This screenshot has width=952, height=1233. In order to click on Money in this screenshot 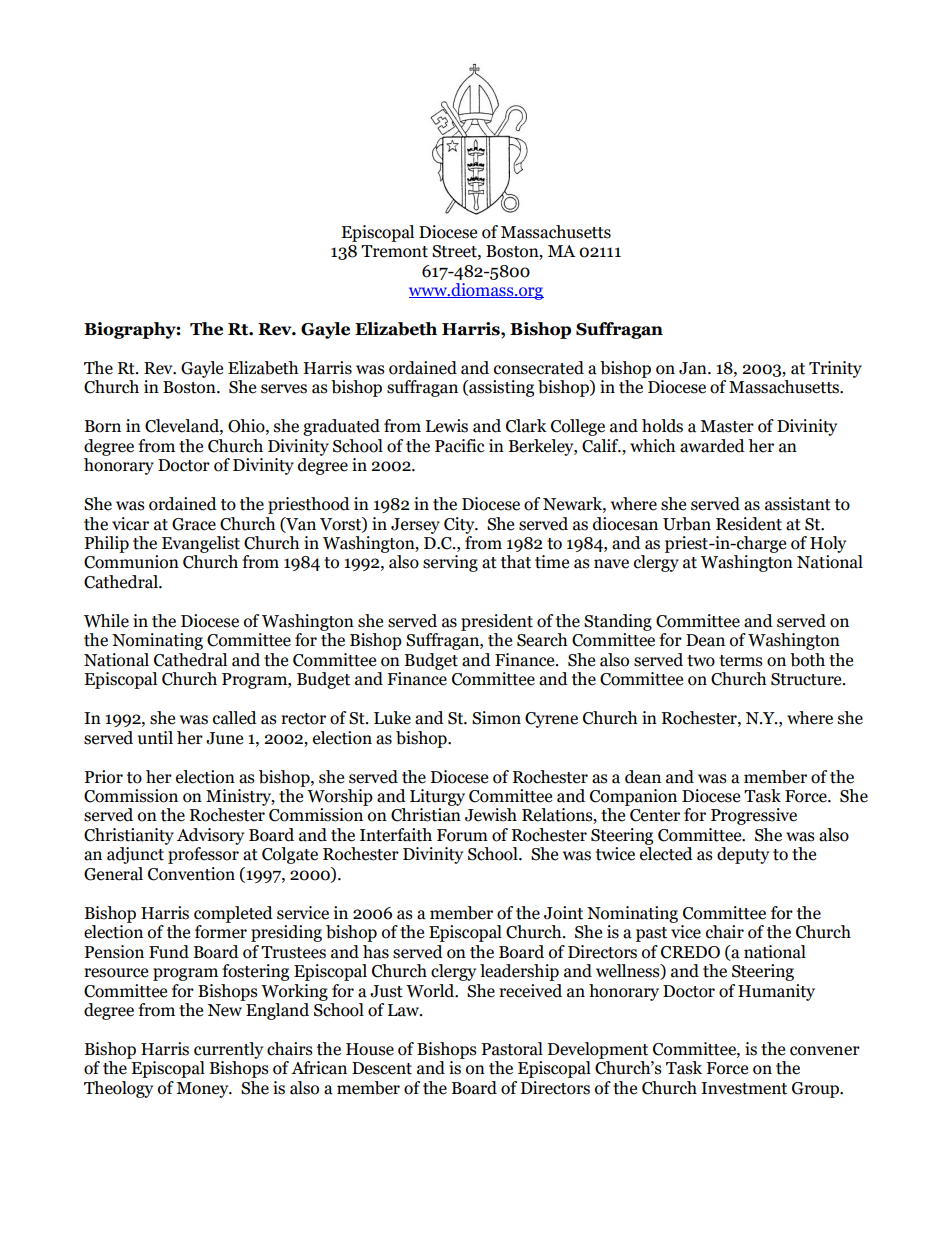, I will do `click(203, 1090)`.
